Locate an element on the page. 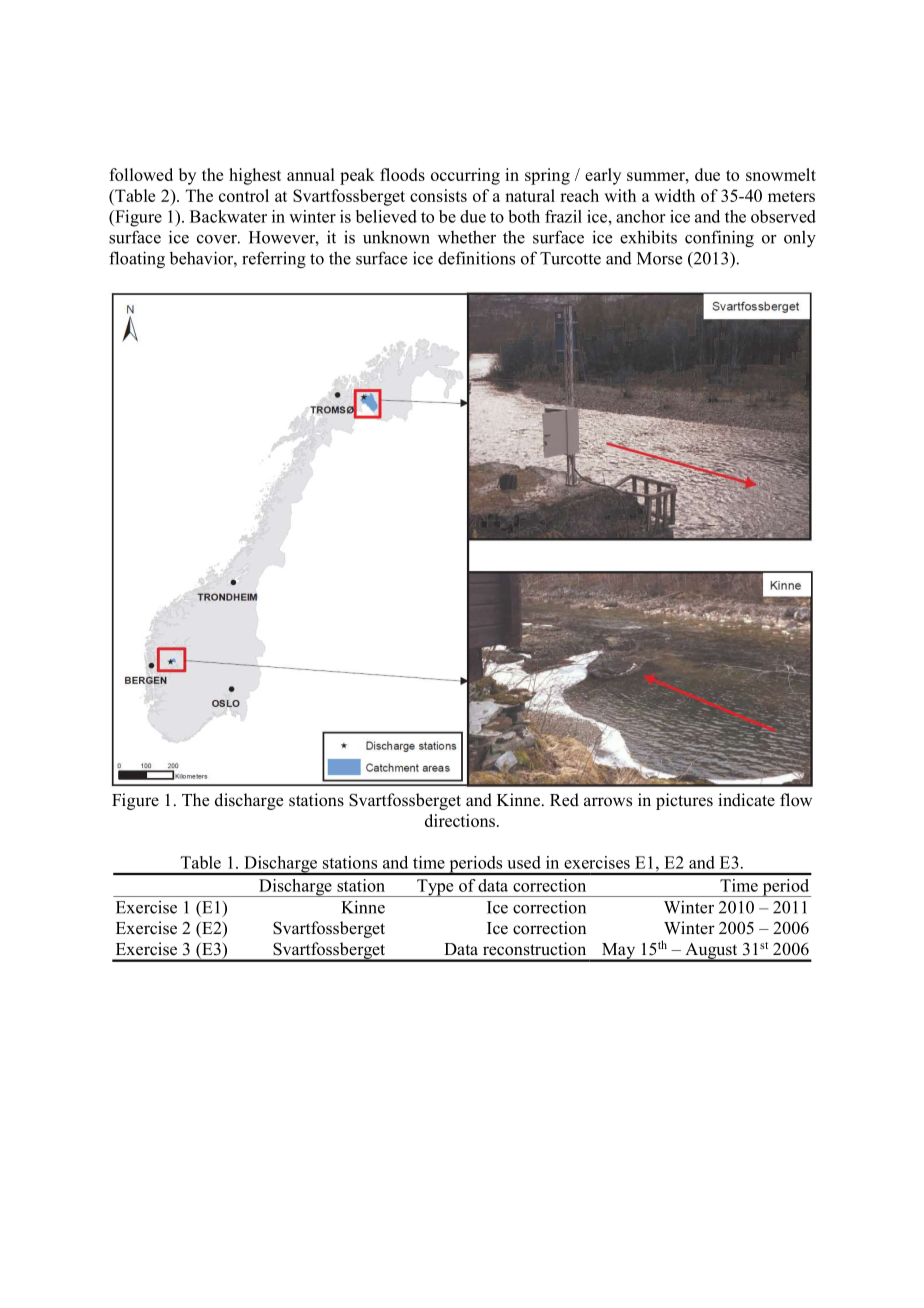 The width and height of the page is (924, 1308). width is located at coordinates (674, 195).
